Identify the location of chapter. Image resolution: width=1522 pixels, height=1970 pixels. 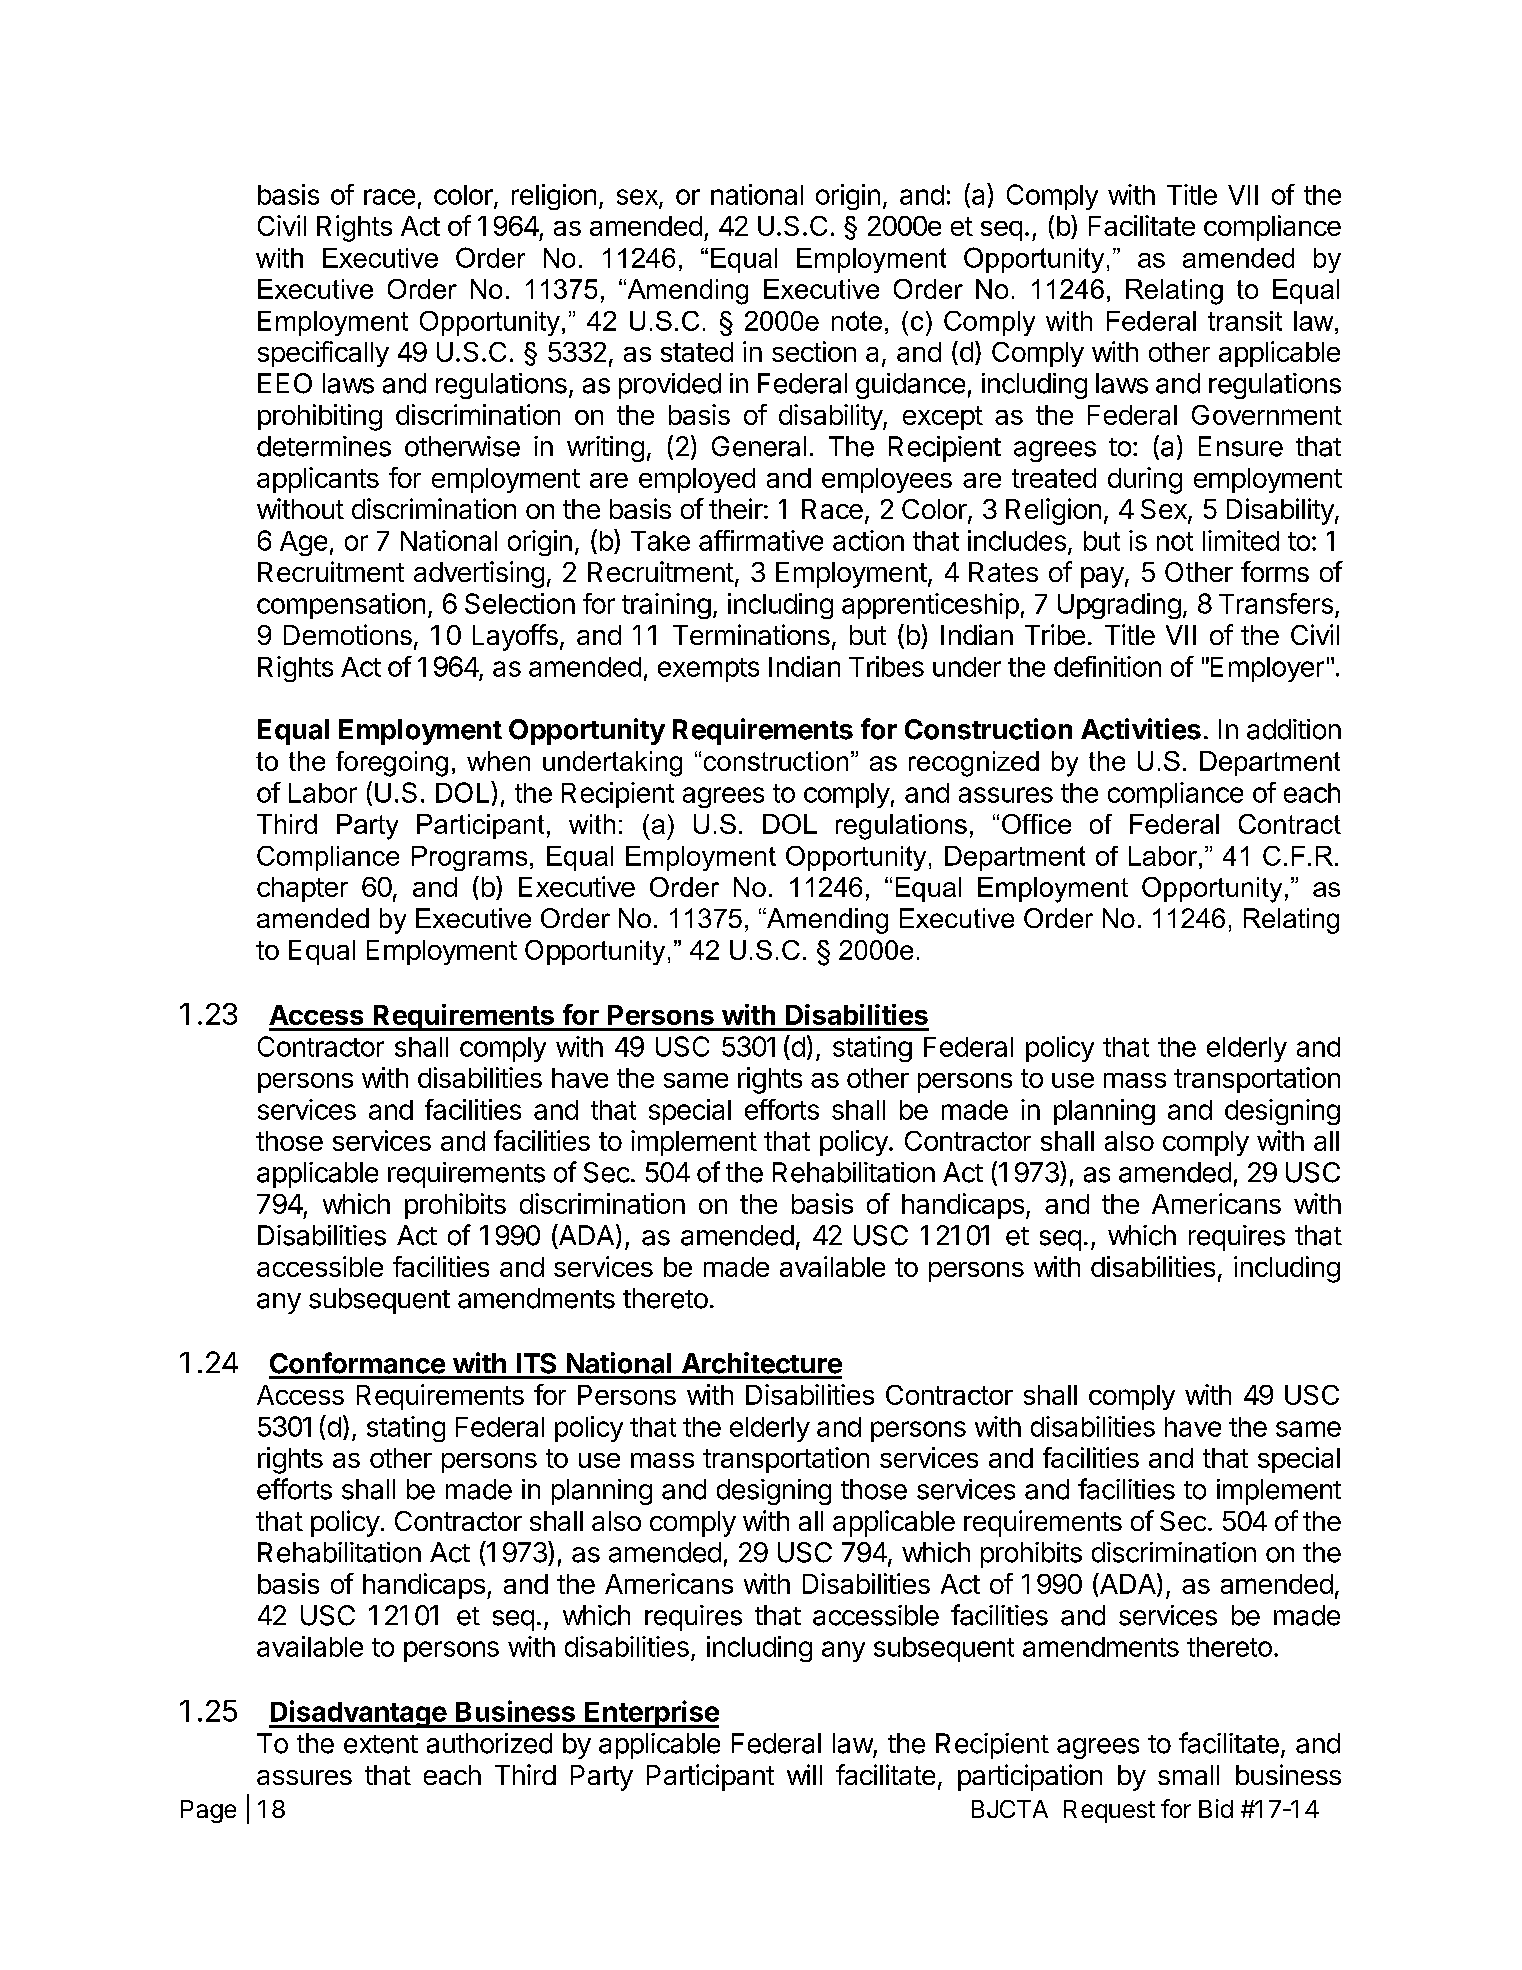
(302, 889).
